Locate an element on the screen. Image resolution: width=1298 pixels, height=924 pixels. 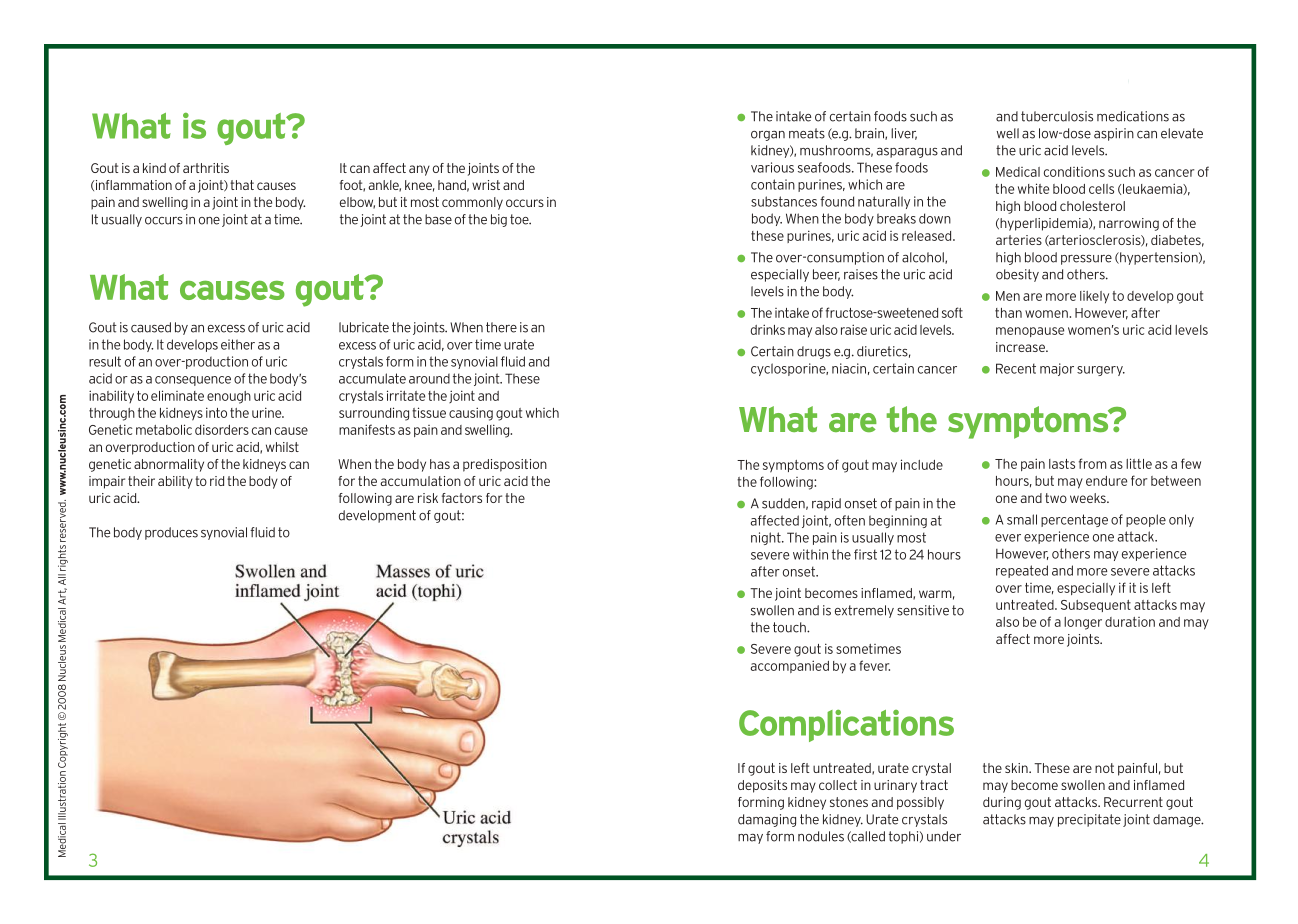
touch is located at coordinates (790, 627).
